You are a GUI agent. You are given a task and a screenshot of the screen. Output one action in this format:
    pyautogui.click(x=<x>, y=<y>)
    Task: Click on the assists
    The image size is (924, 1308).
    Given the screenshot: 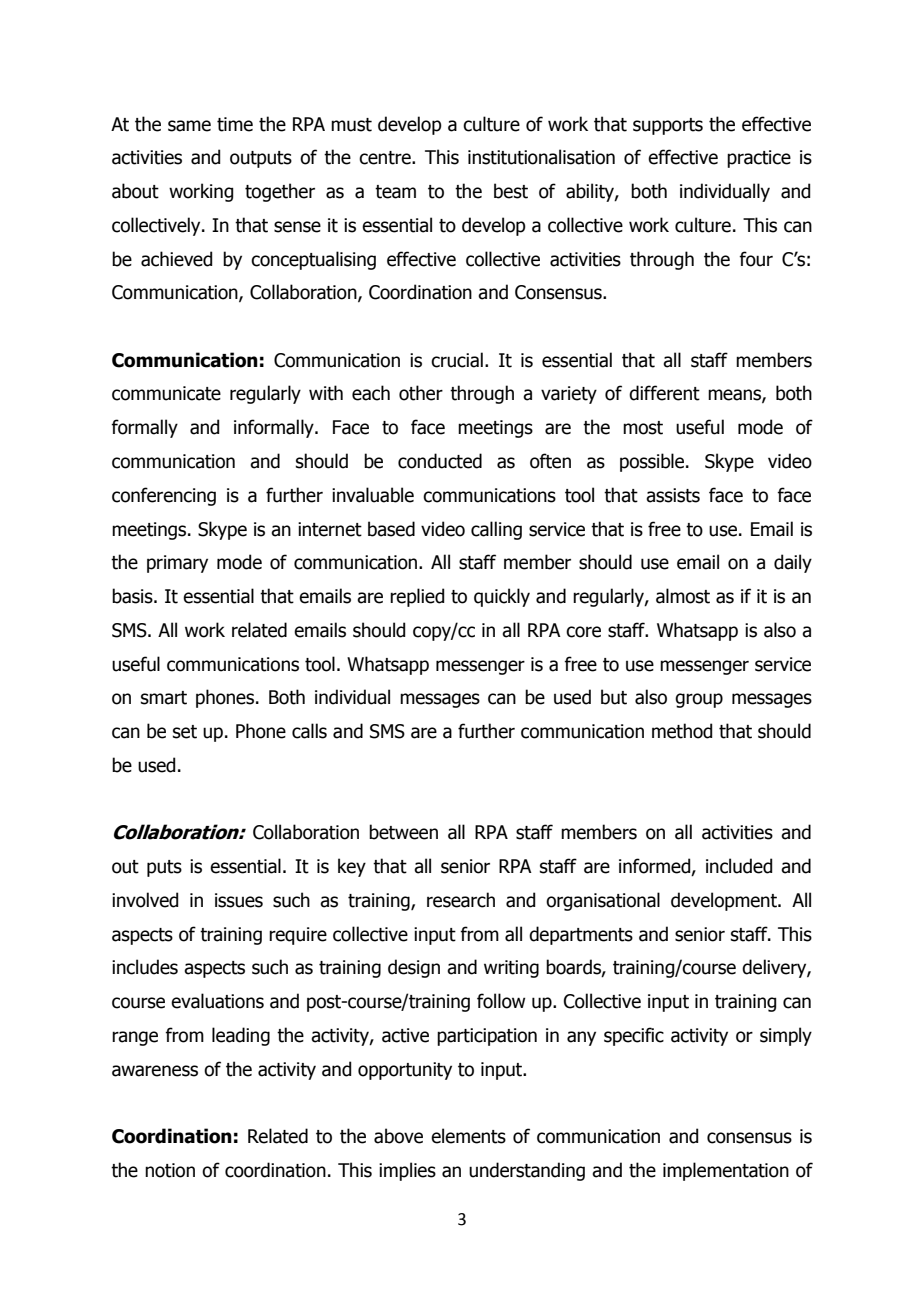 What is the action you would take?
    pyautogui.click(x=673, y=495)
